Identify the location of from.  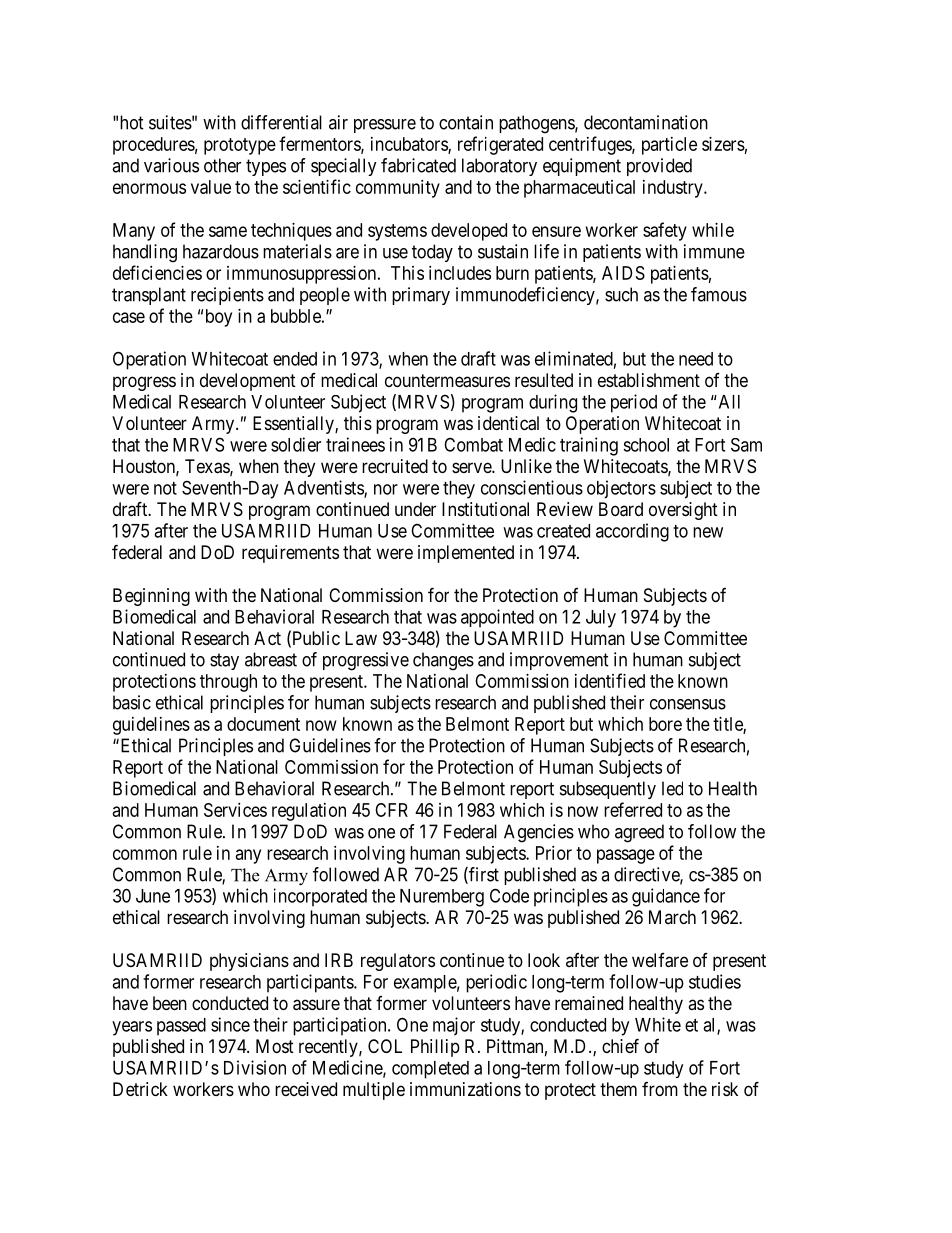
(660, 1089).
